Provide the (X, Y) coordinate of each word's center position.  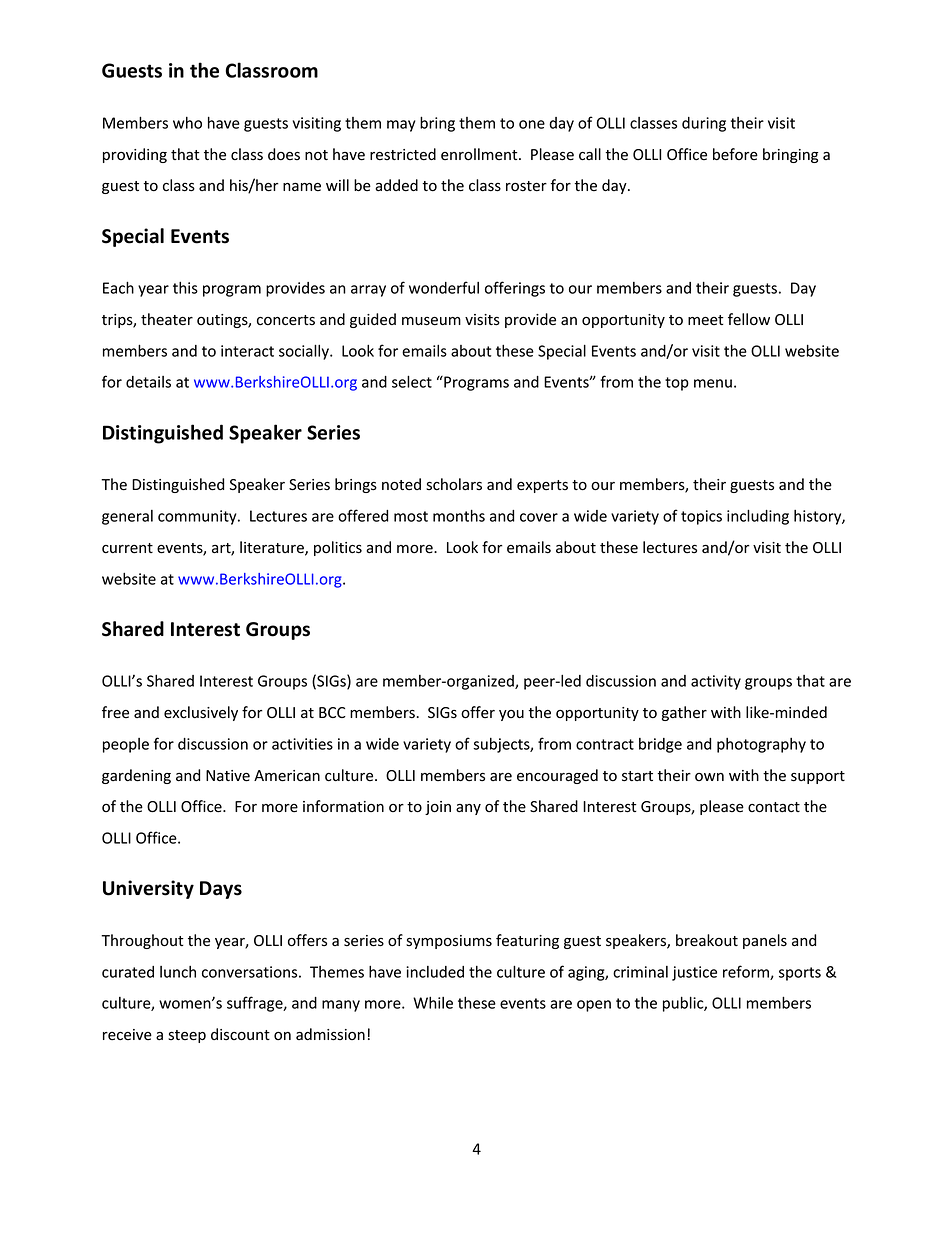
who (187, 123)
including (758, 517)
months (459, 515)
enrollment (480, 154)
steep (187, 1036)
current (127, 548)
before (735, 154)
